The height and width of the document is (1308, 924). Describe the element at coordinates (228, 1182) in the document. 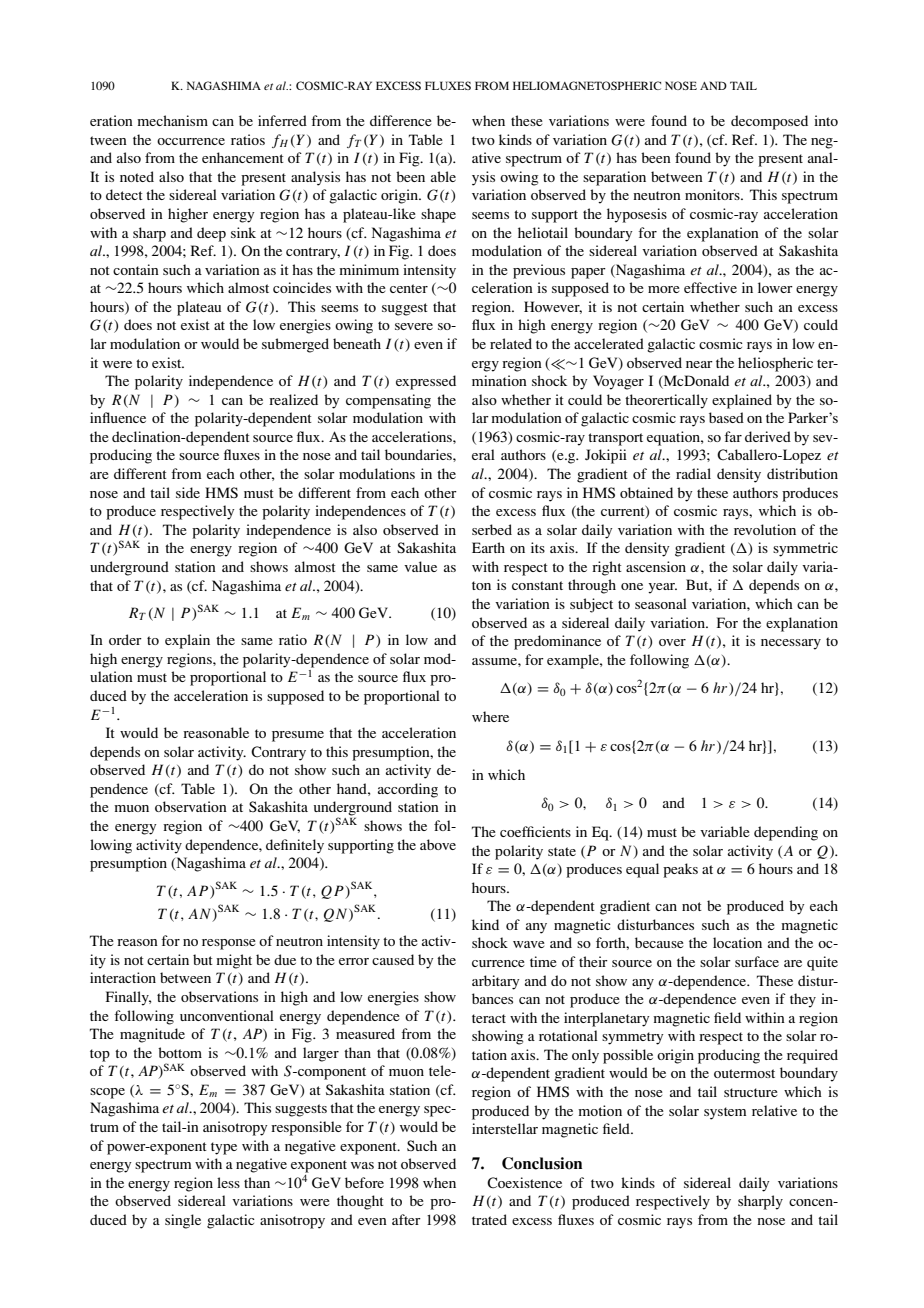

I see `less` at that location.
